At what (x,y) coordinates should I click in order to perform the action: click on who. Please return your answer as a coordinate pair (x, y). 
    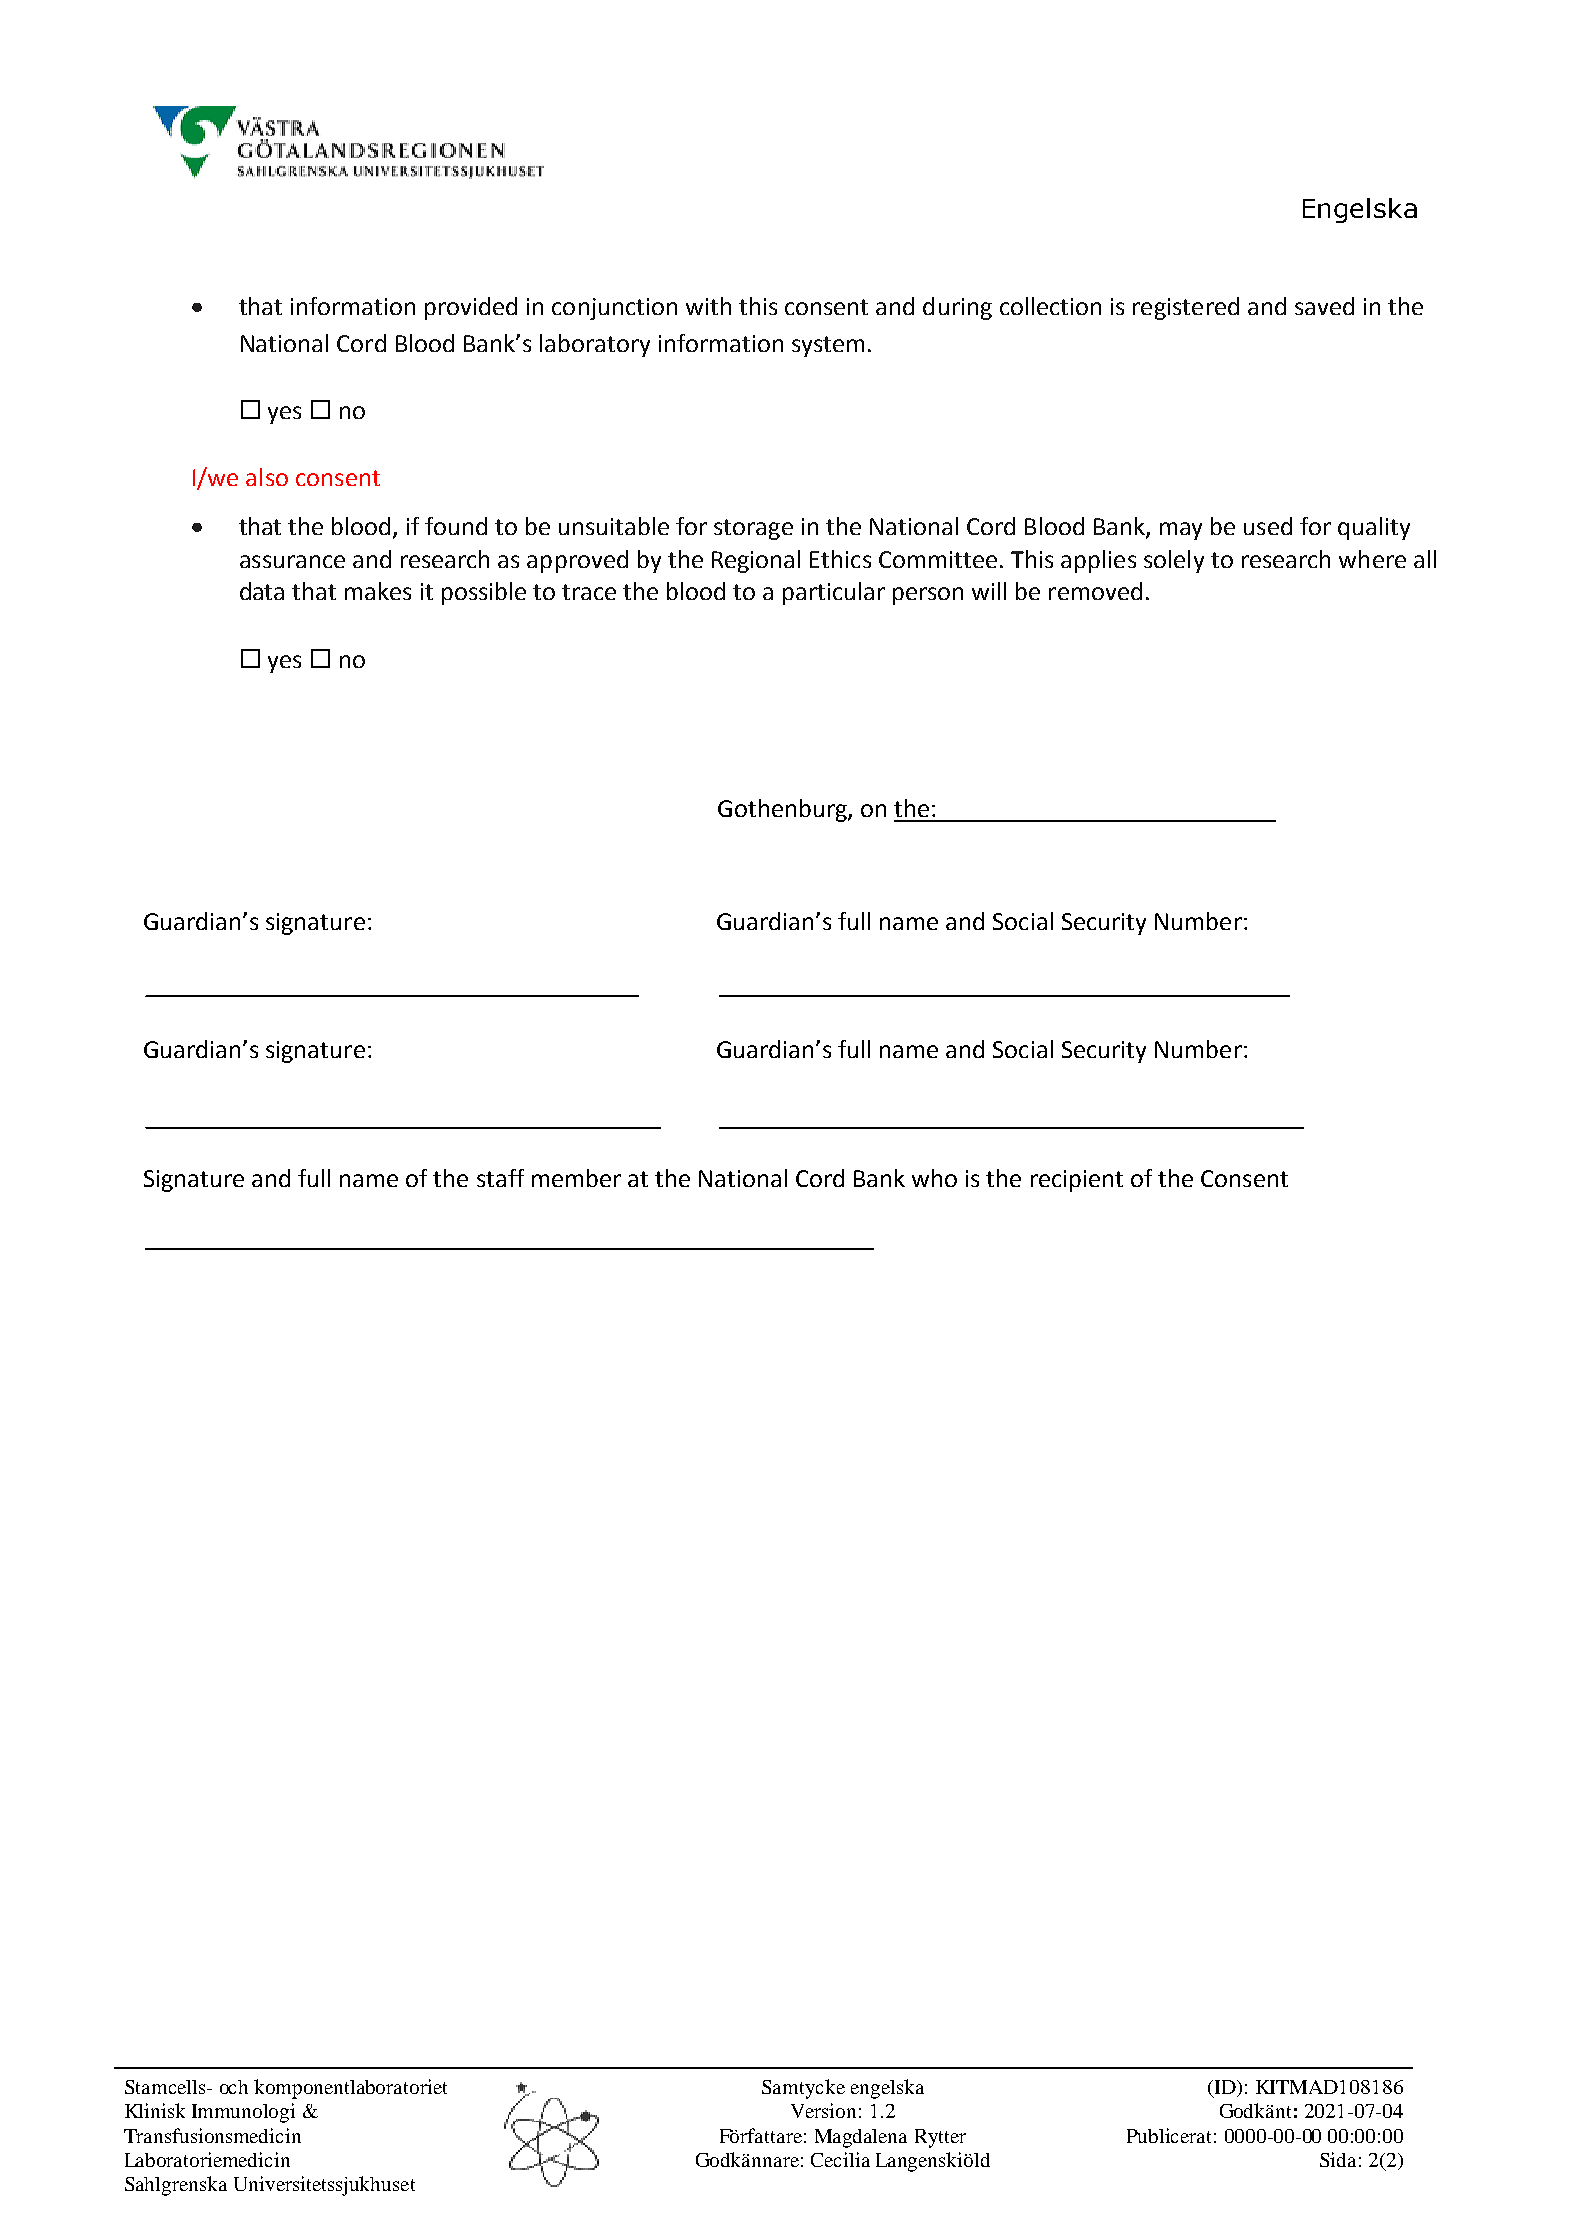
    Looking at the image, I should click on (934, 1178).
